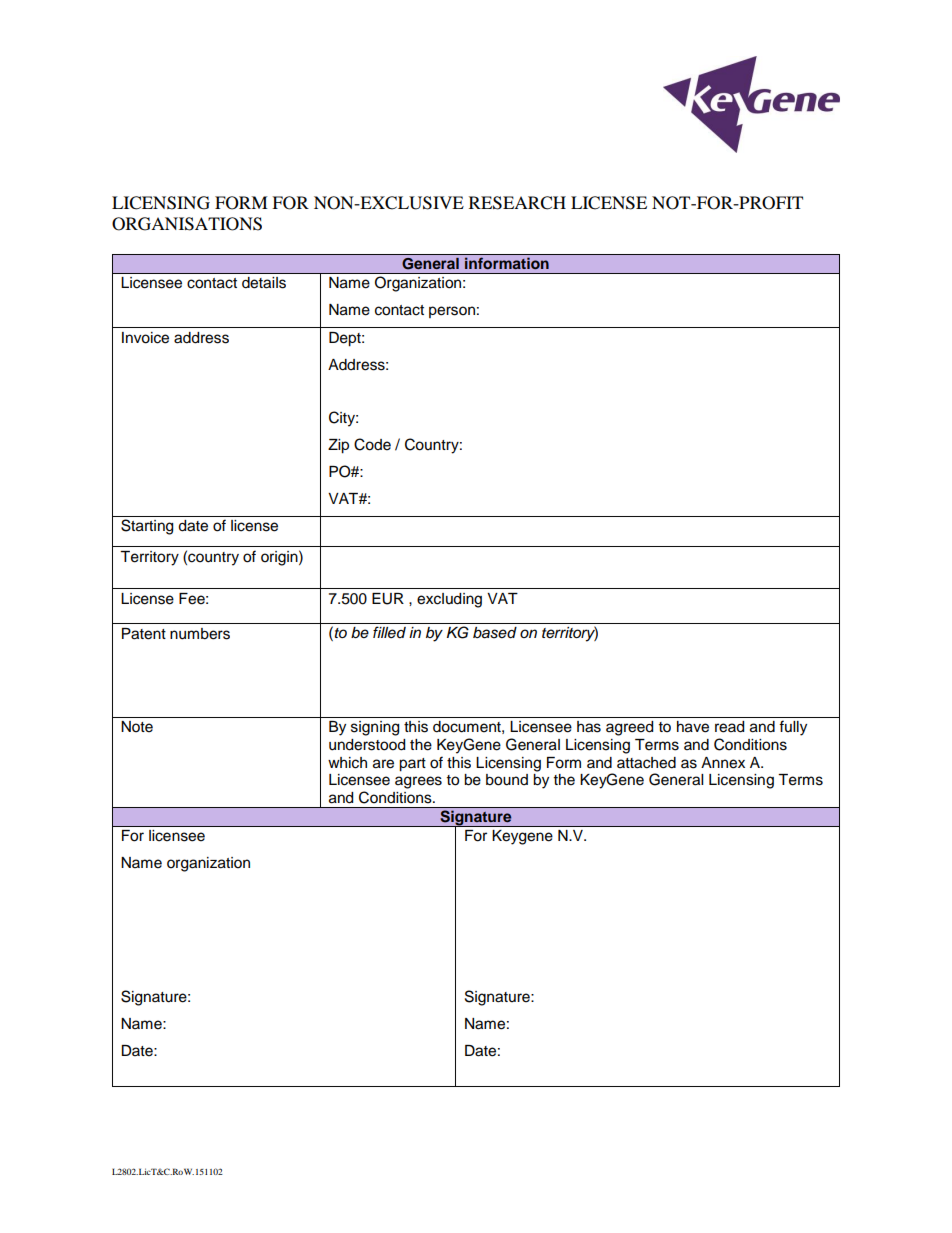  Describe the element at coordinates (449, 600) in the screenshot. I see `excluding` at that location.
